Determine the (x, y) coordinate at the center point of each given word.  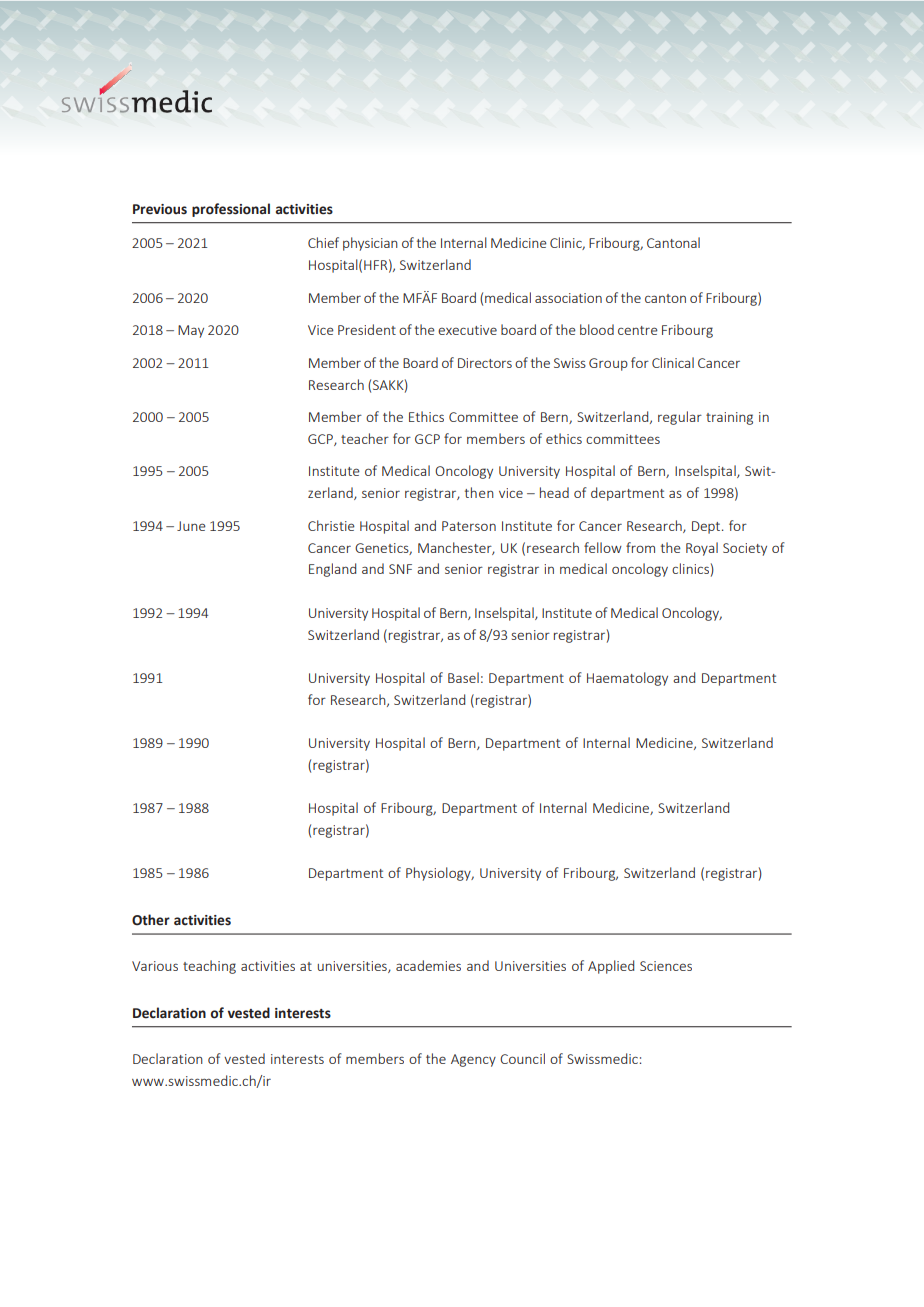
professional (231, 210)
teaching (209, 967)
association (568, 298)
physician (370, 244)
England (332, 570)
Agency (473, 1060)
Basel (463, 677)
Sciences (666, 966)
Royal (702, 549)
